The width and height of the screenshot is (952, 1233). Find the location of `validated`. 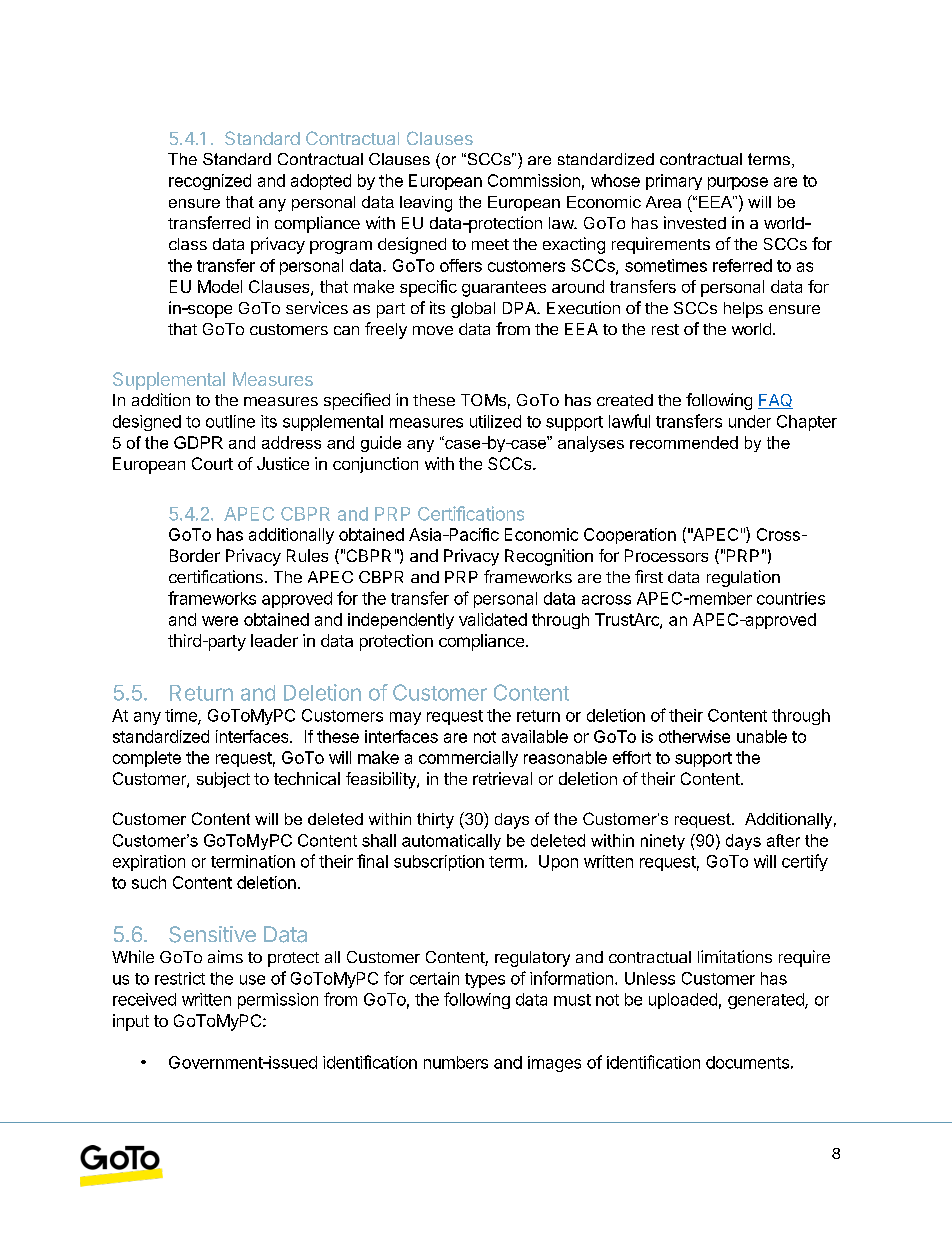

validated is located at coordinates (493, 619).
